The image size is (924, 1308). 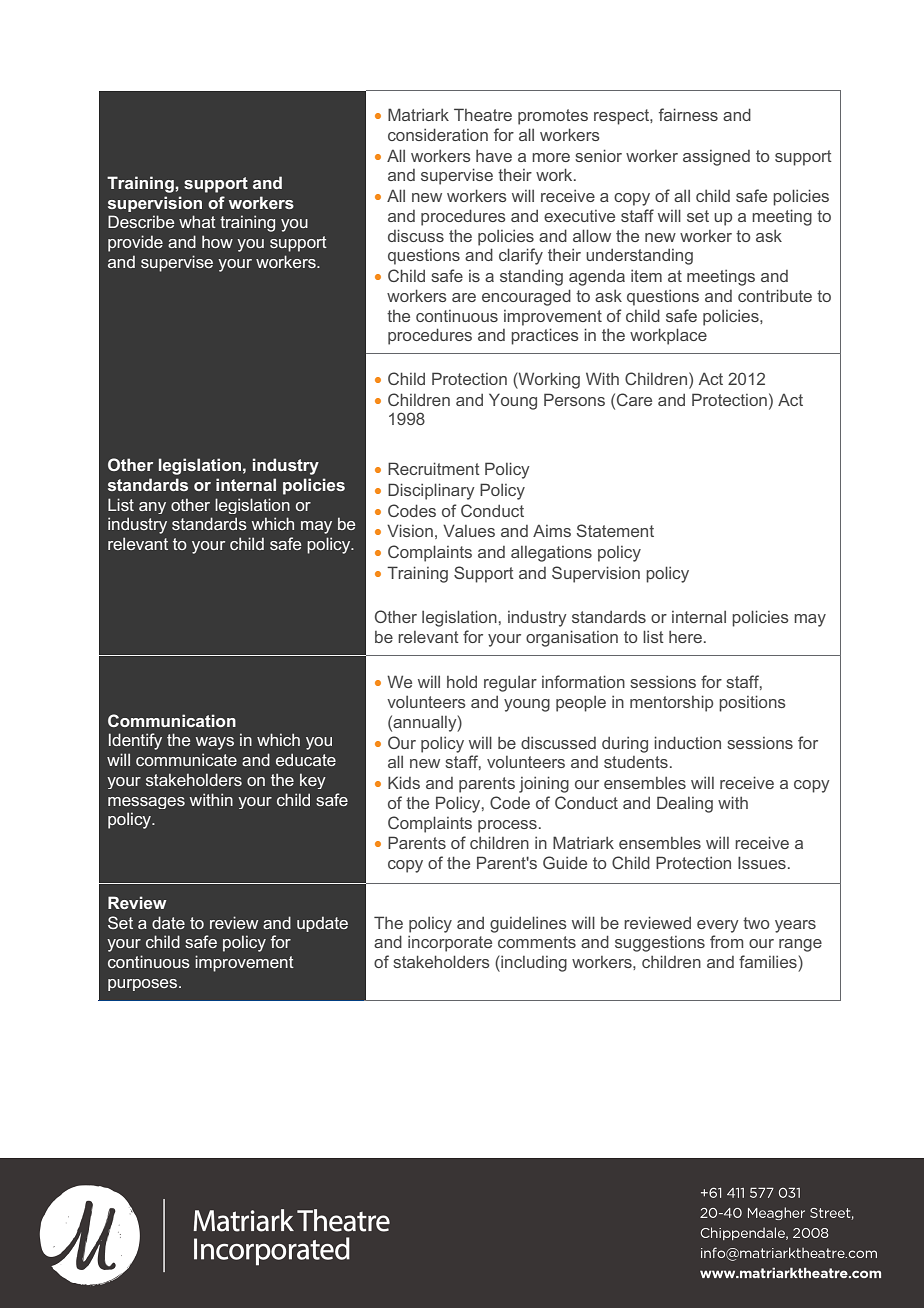 What do you see at coordinates (217, 241) in the screenshot?
I see `how` at bounding box center [217, 241].
